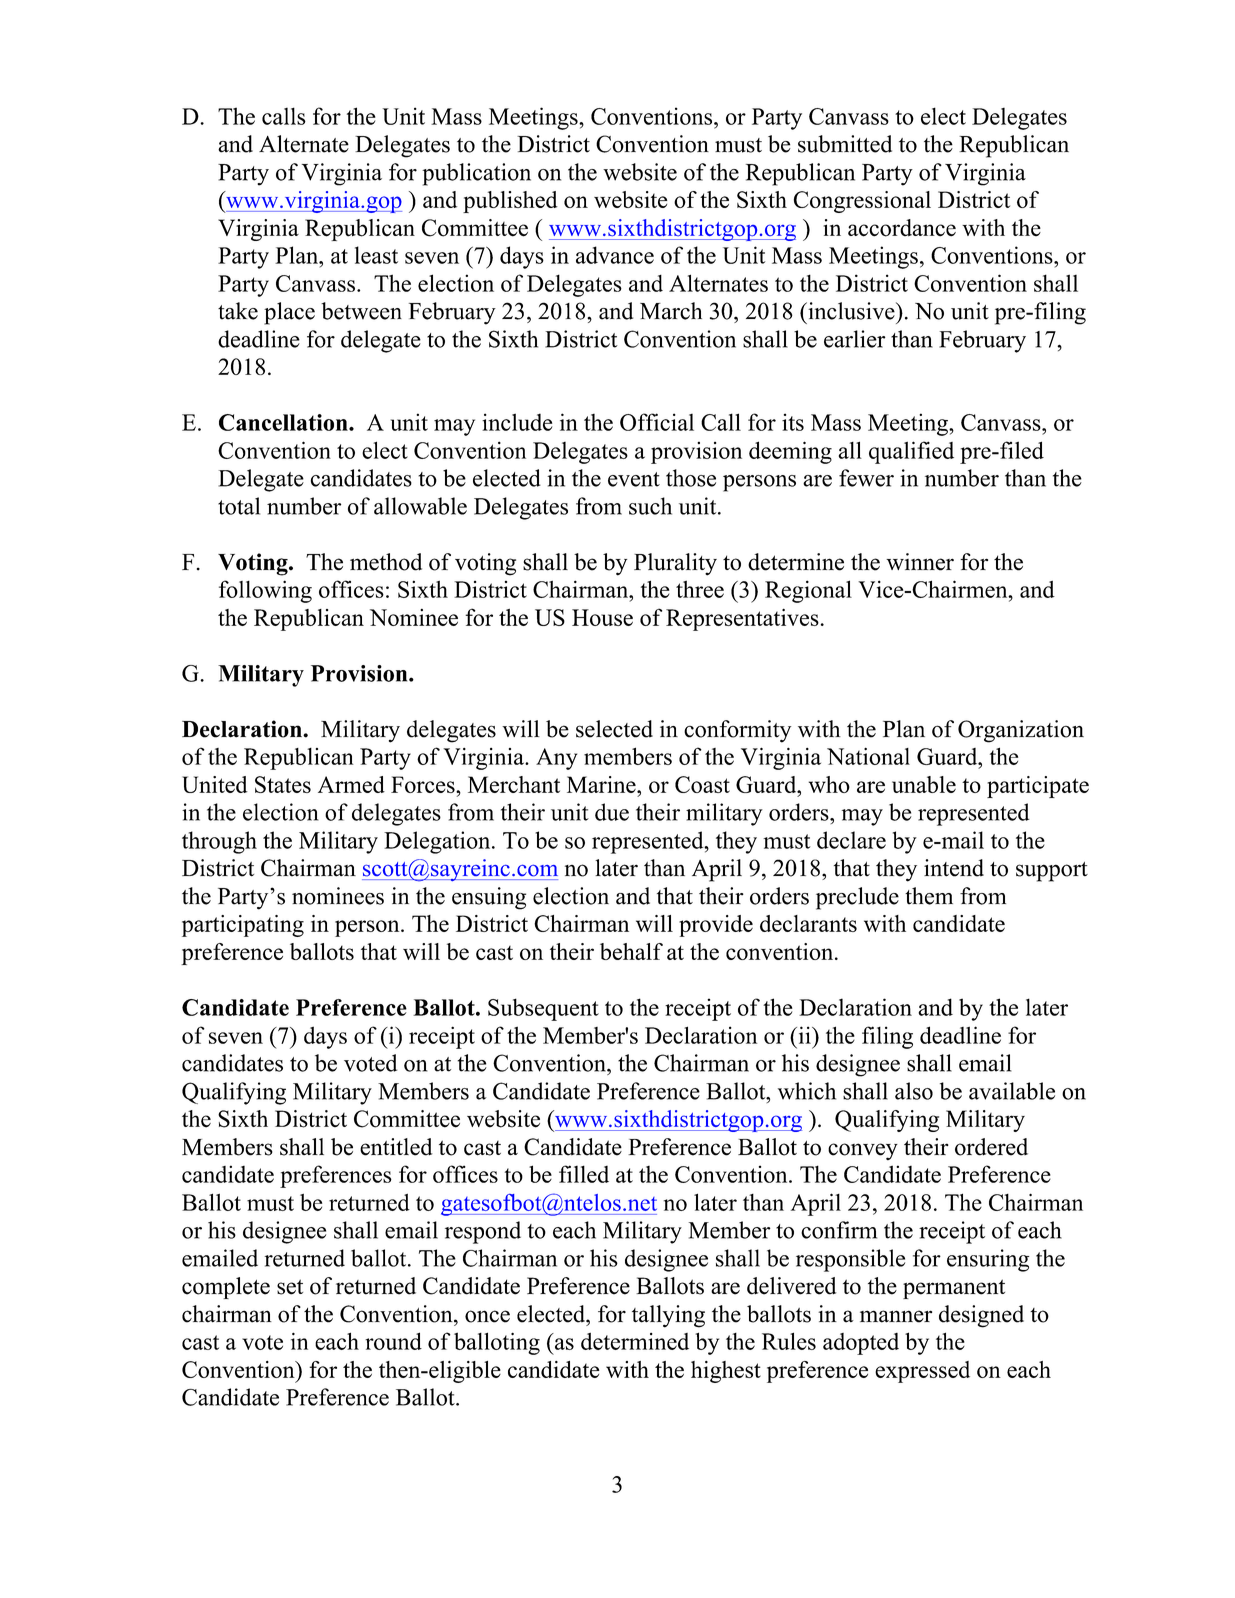 The width and height of the screenshot is (1235, 1598). I want to click on qualified, so click(911, 452).
